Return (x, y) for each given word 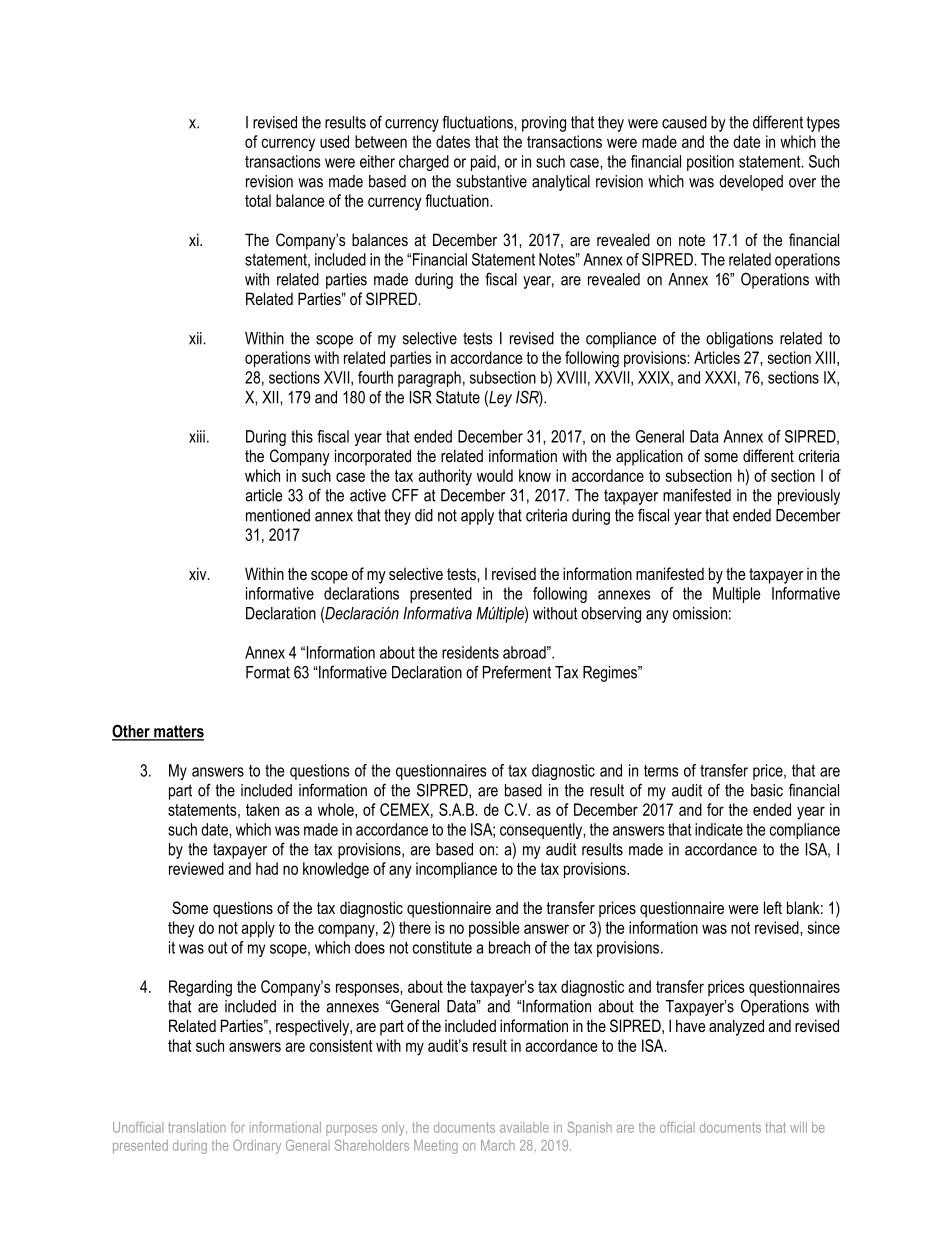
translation (197, 1127)
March (498, 1145)
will (798, 1127)
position (710, 163)
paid (484, 163)
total (258, 200)
